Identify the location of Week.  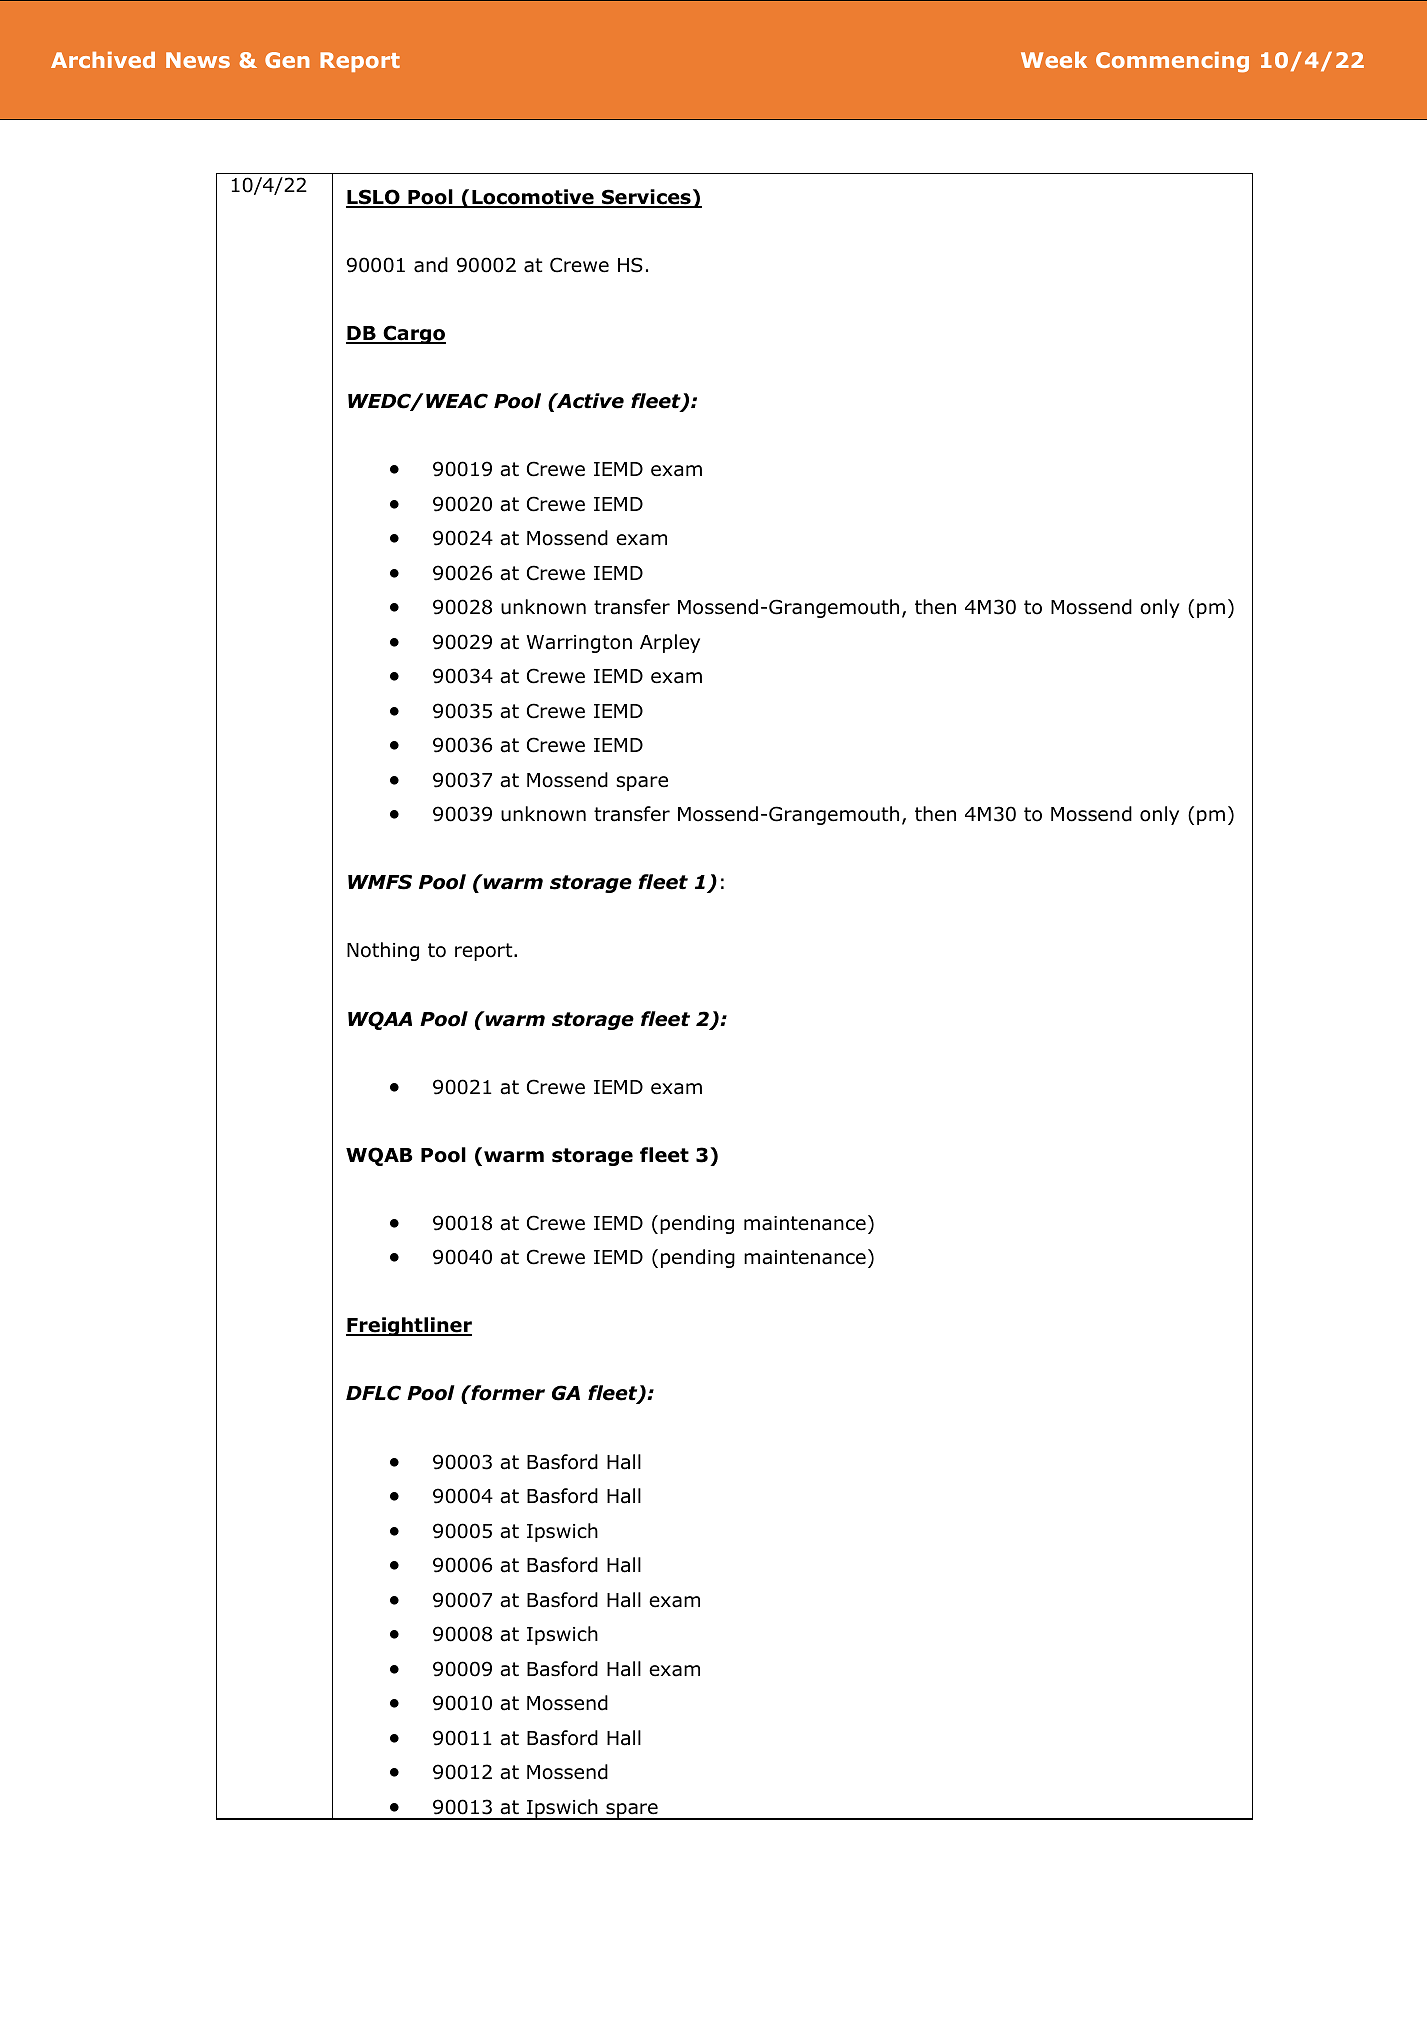
(1054, 60).
